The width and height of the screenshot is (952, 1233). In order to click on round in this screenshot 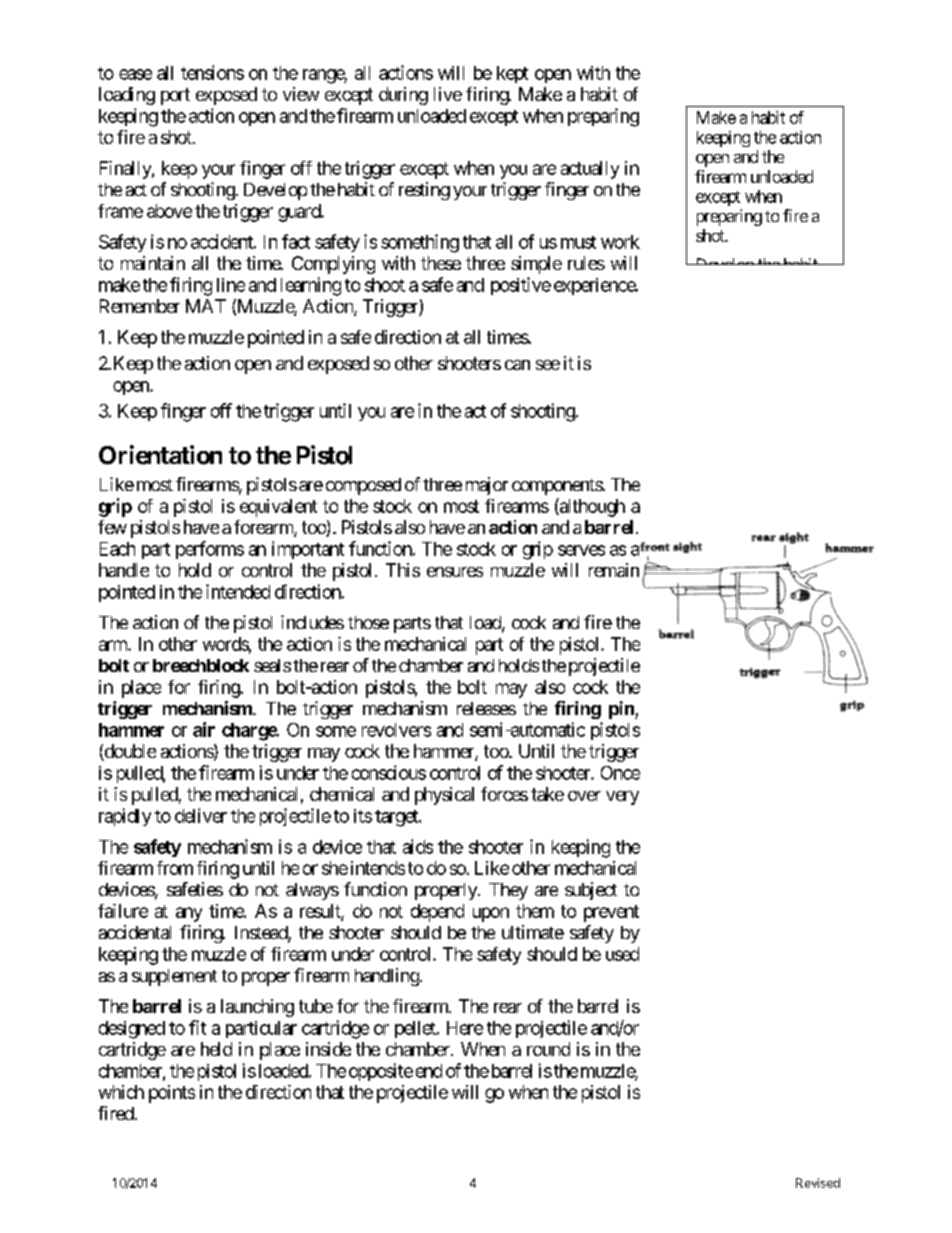, I will do `click(548, 1049)`.
